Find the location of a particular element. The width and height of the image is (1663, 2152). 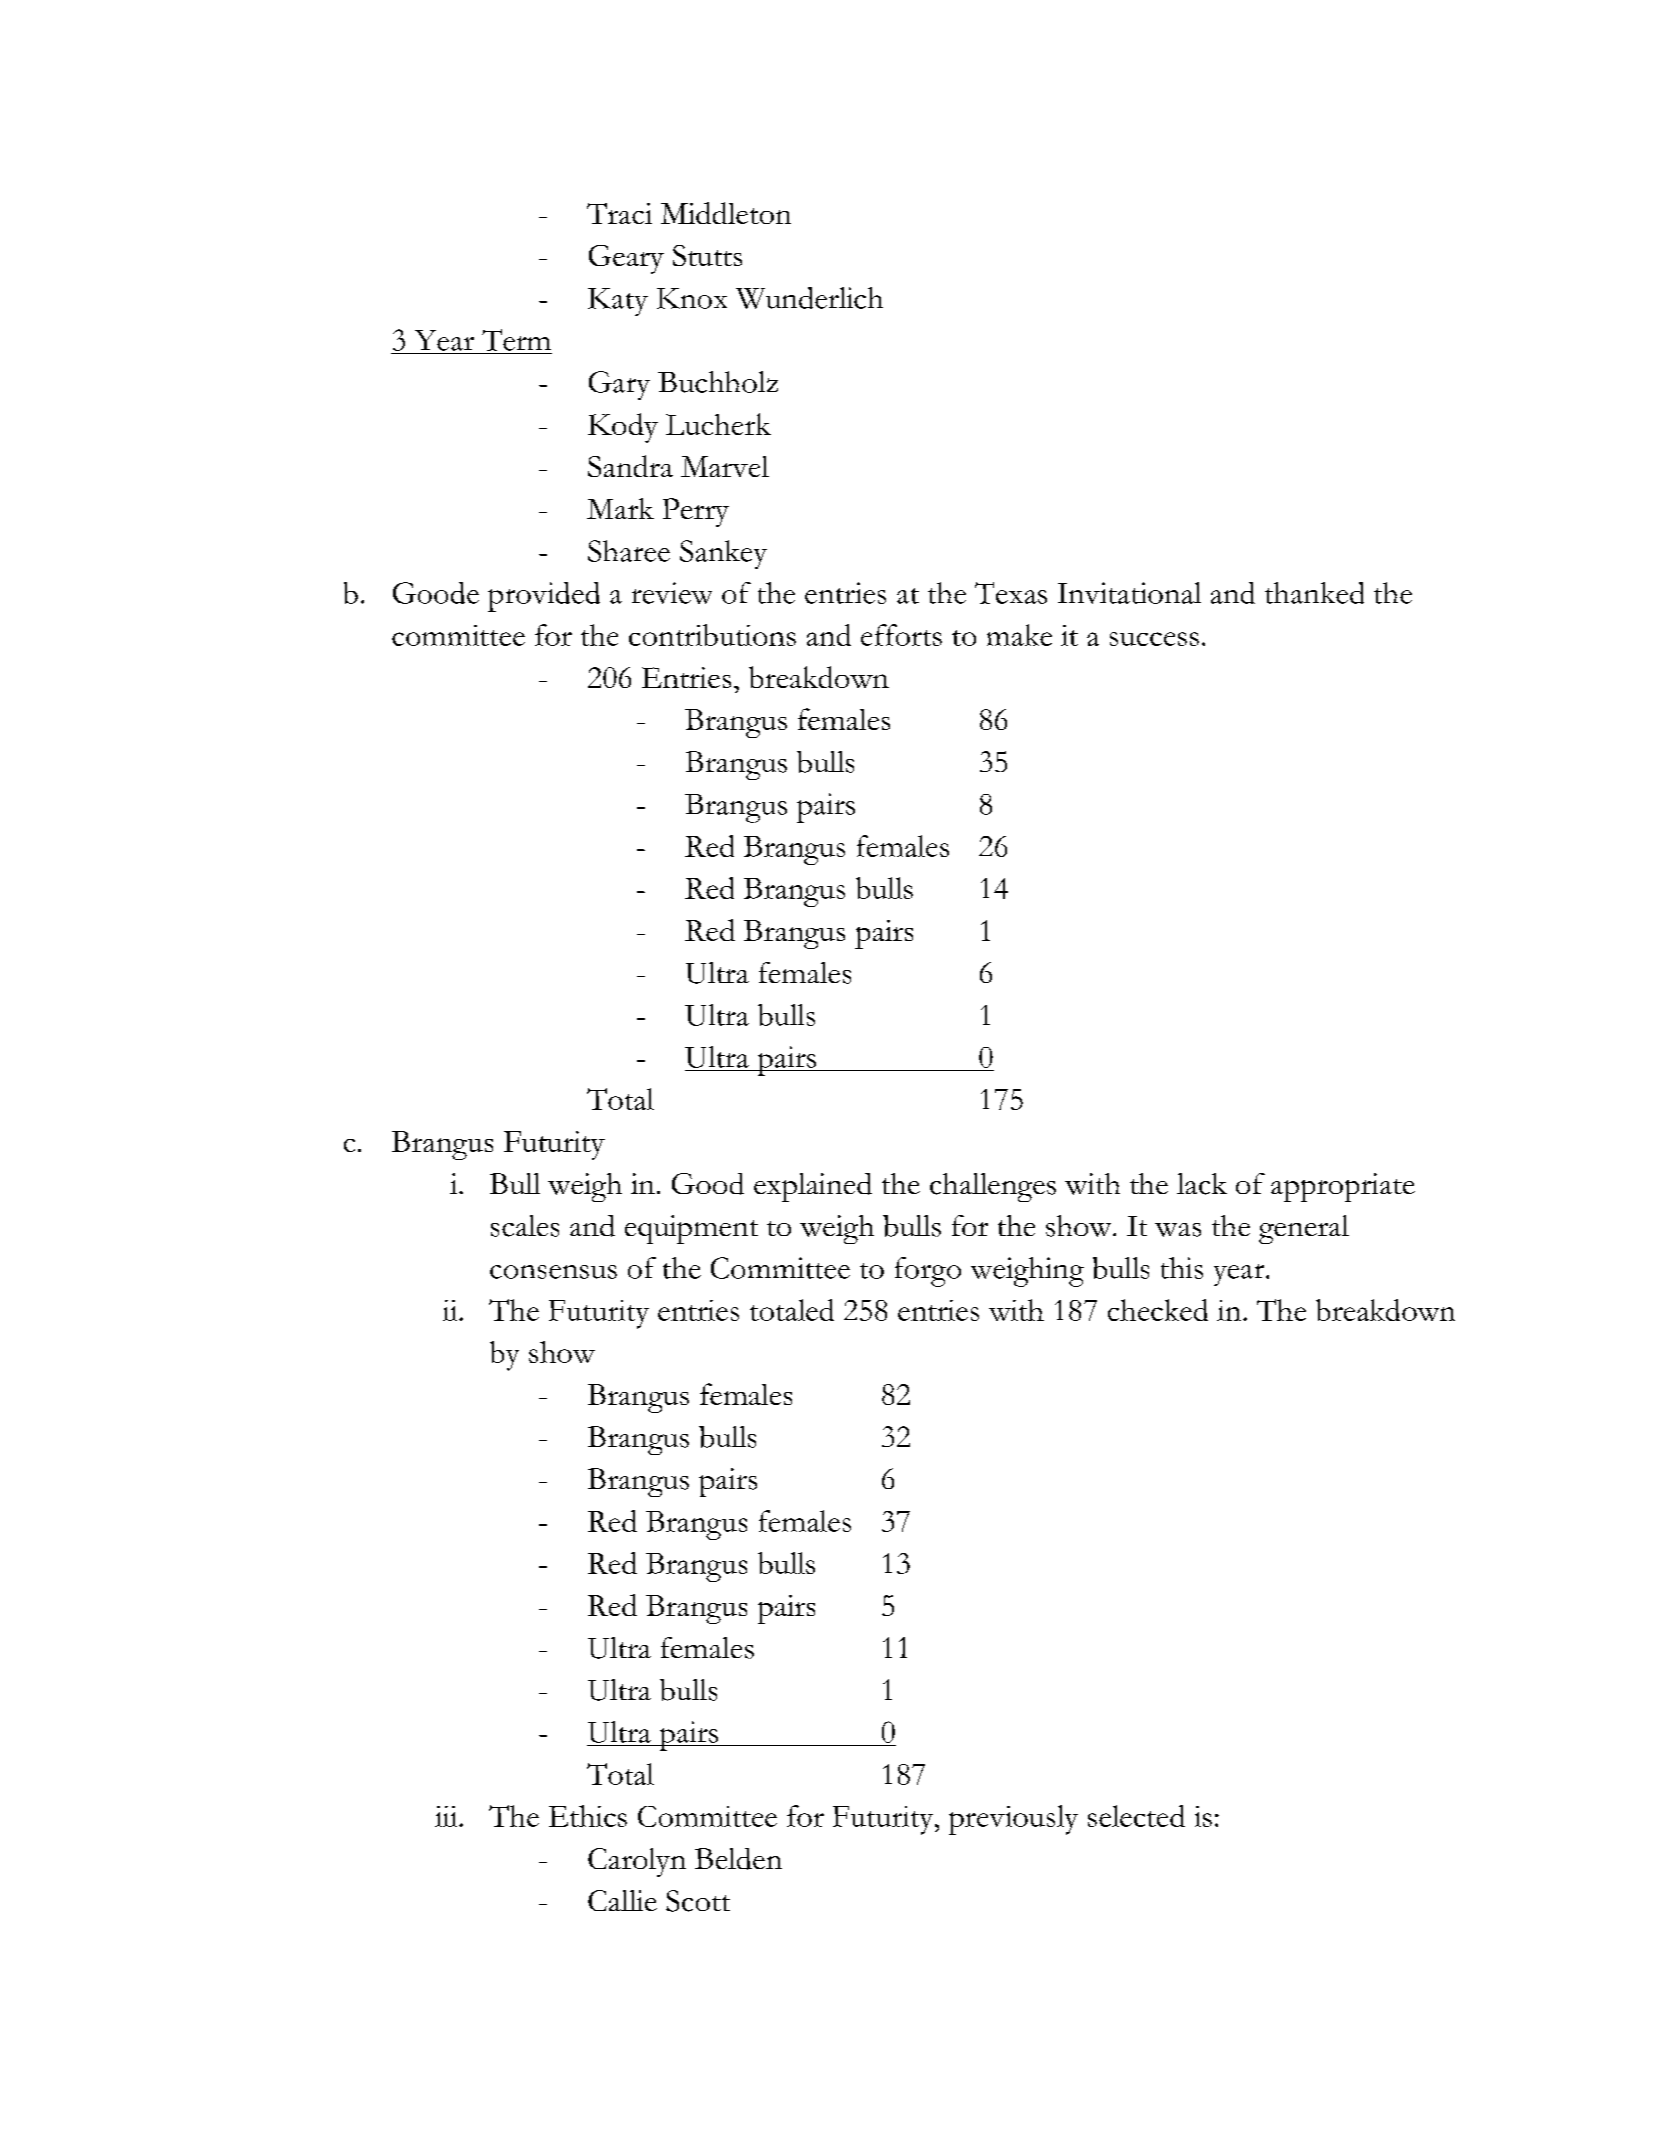

efforts is located at coordinates (901, 635).
